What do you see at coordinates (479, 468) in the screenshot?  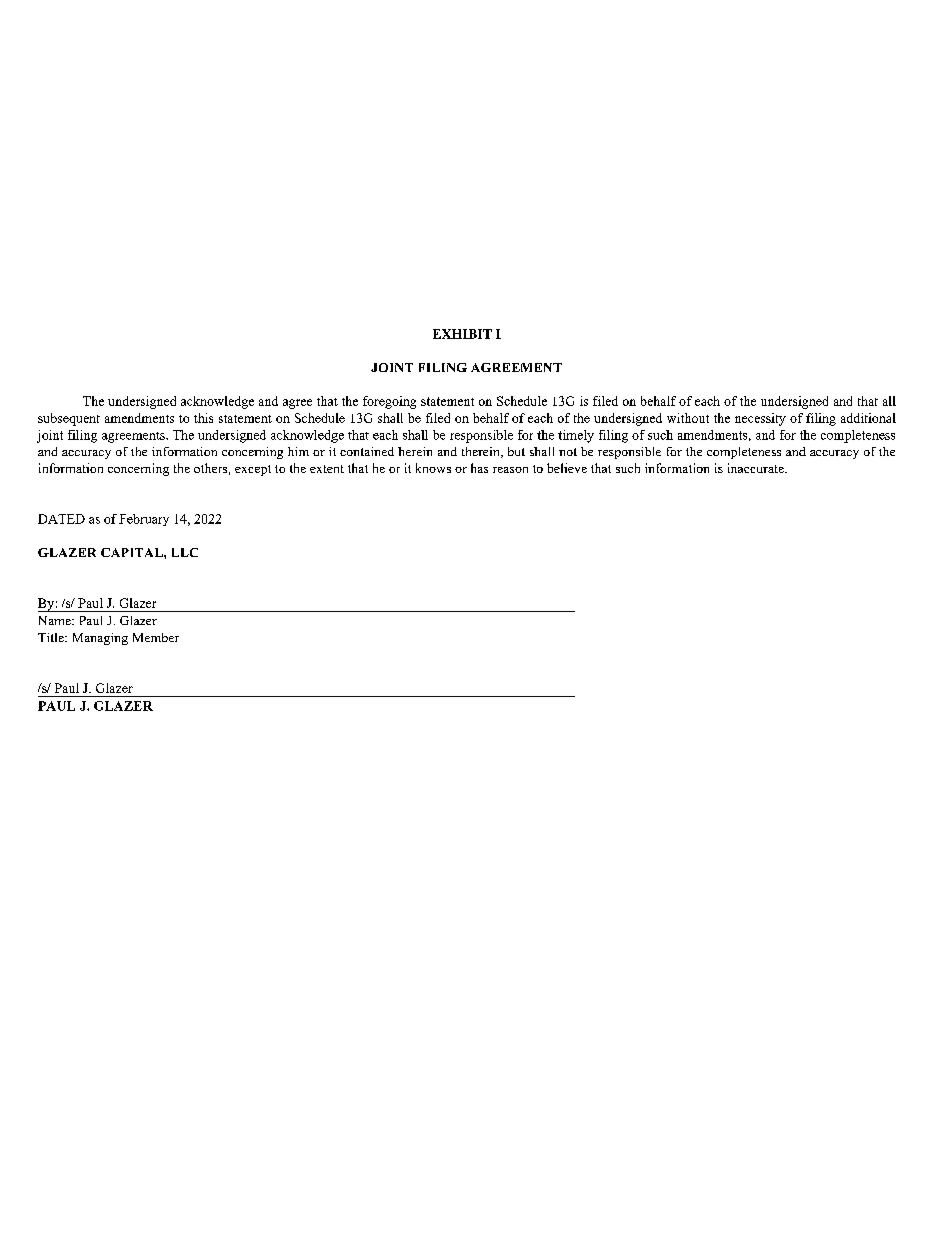 I see `has` at bounding box center [479, 468].
